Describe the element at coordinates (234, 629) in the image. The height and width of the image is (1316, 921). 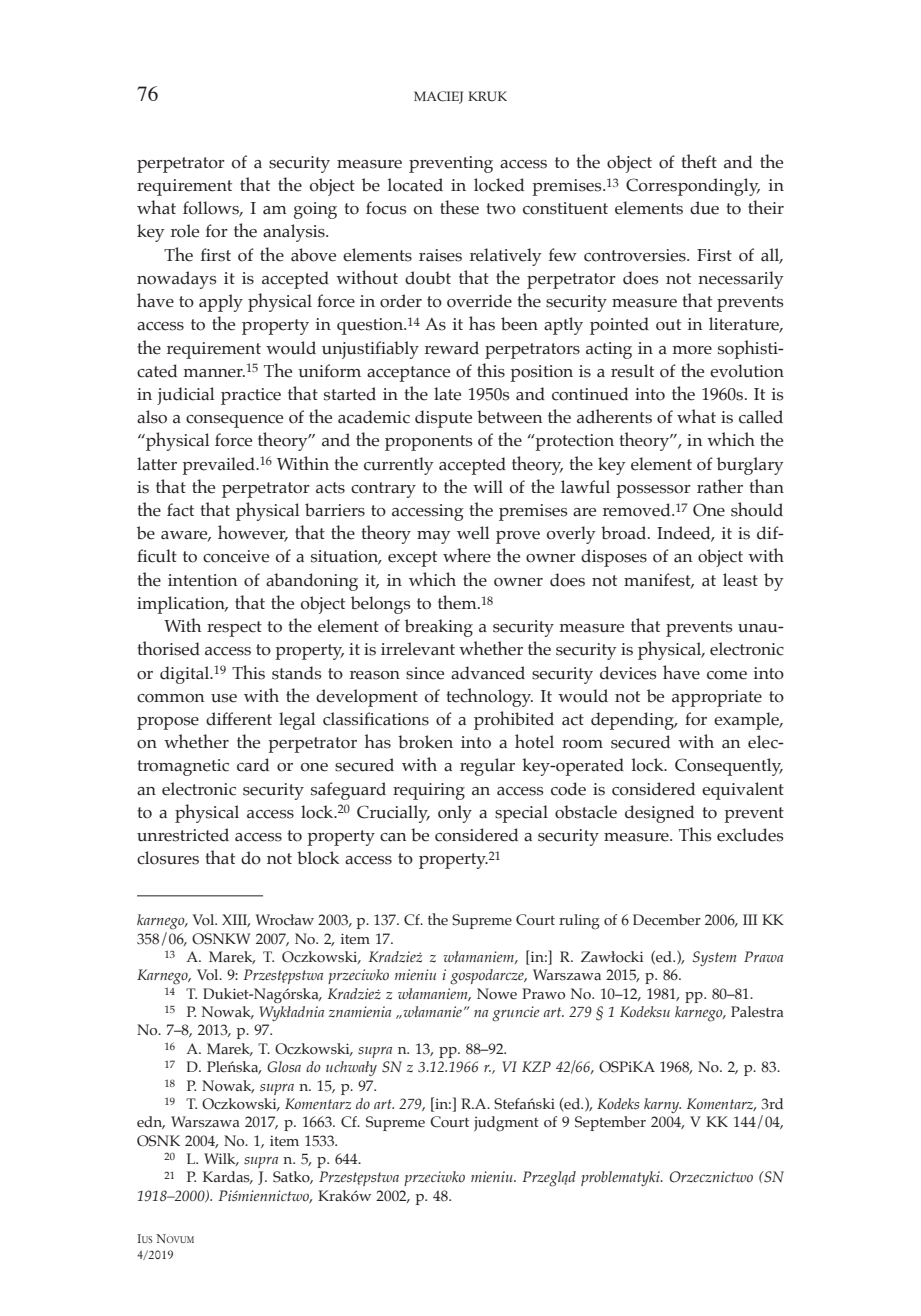
I see `respect` at that location.
